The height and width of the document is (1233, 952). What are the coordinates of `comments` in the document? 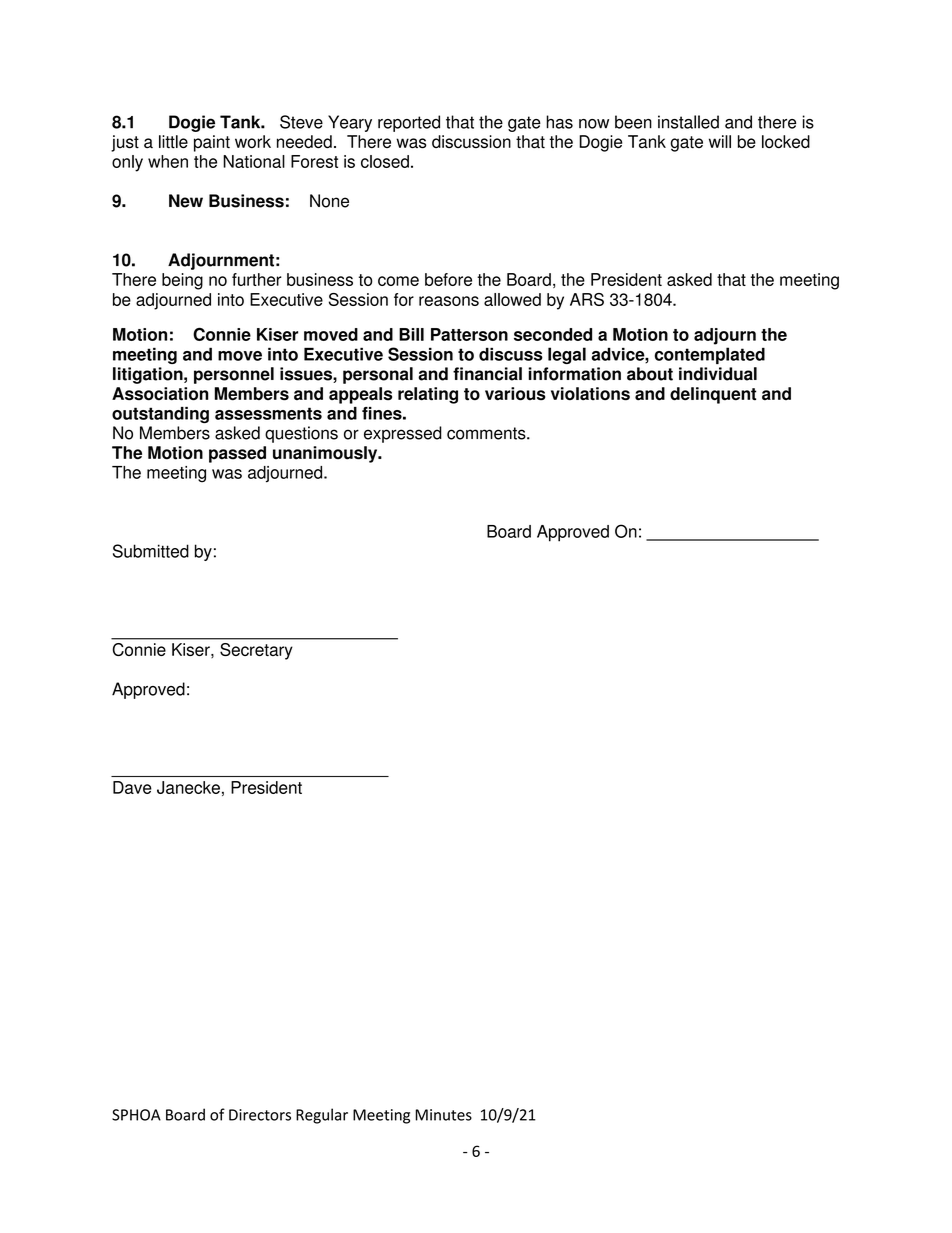 It's located at (487, 433).
